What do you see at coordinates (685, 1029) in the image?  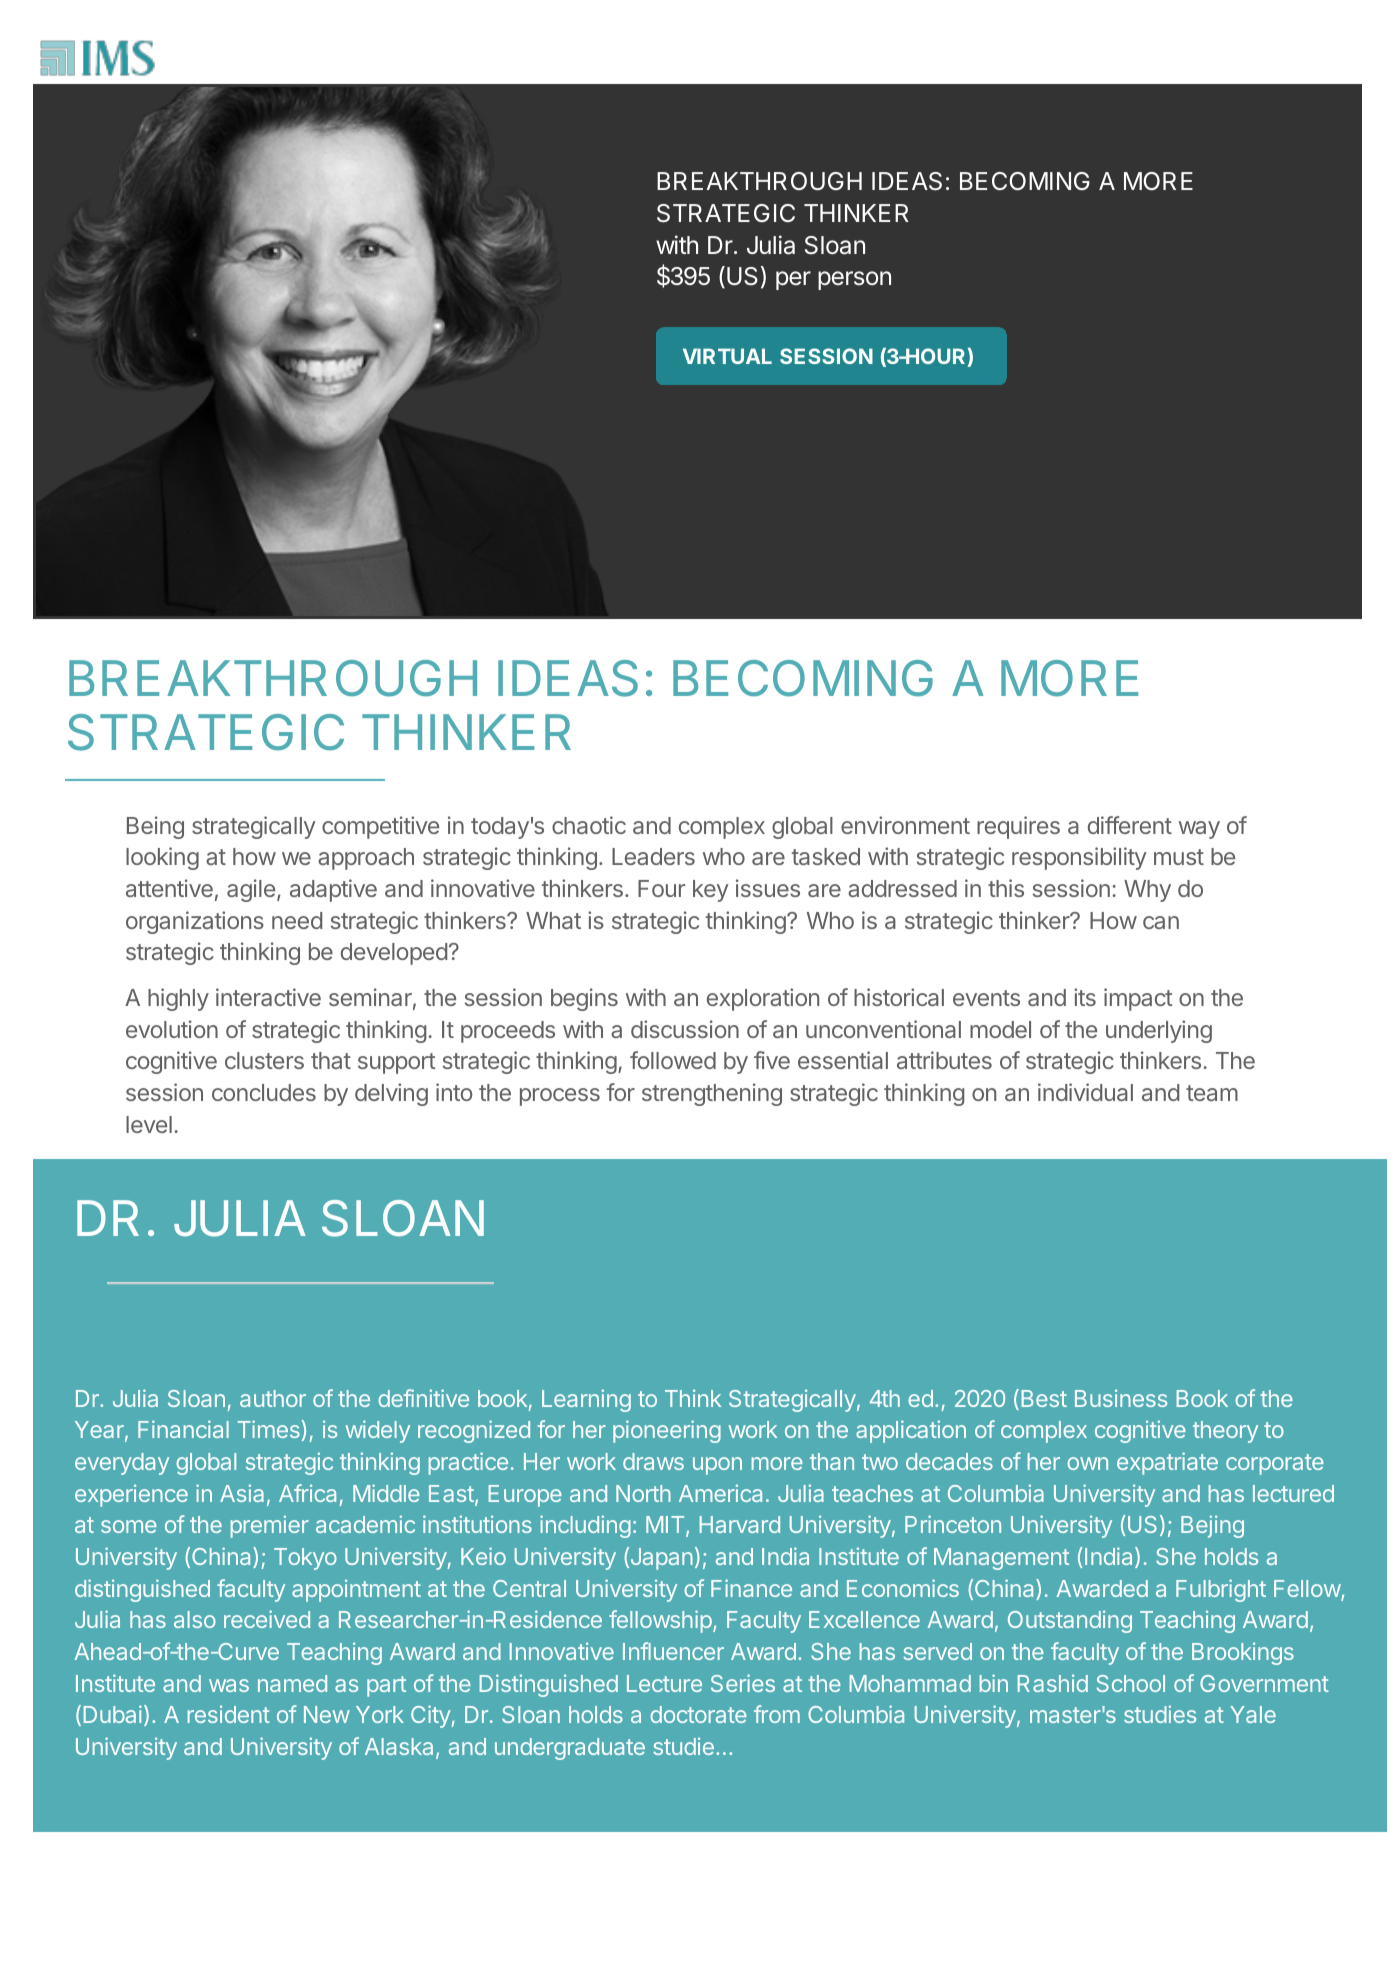 I see `discussion` at bounding box center [685, 1029].
